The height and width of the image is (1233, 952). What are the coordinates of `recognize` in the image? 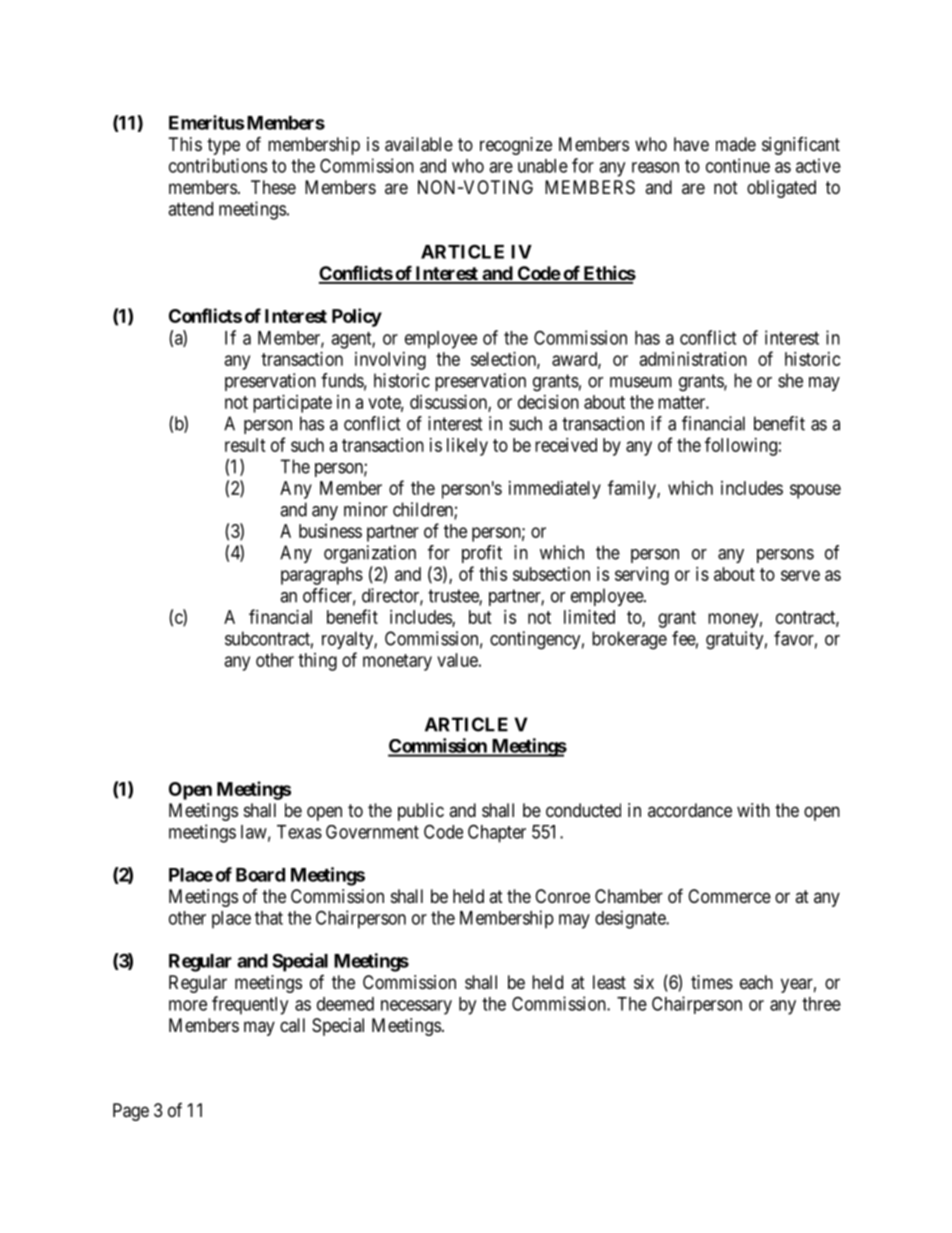 It's located at (516, 146).
